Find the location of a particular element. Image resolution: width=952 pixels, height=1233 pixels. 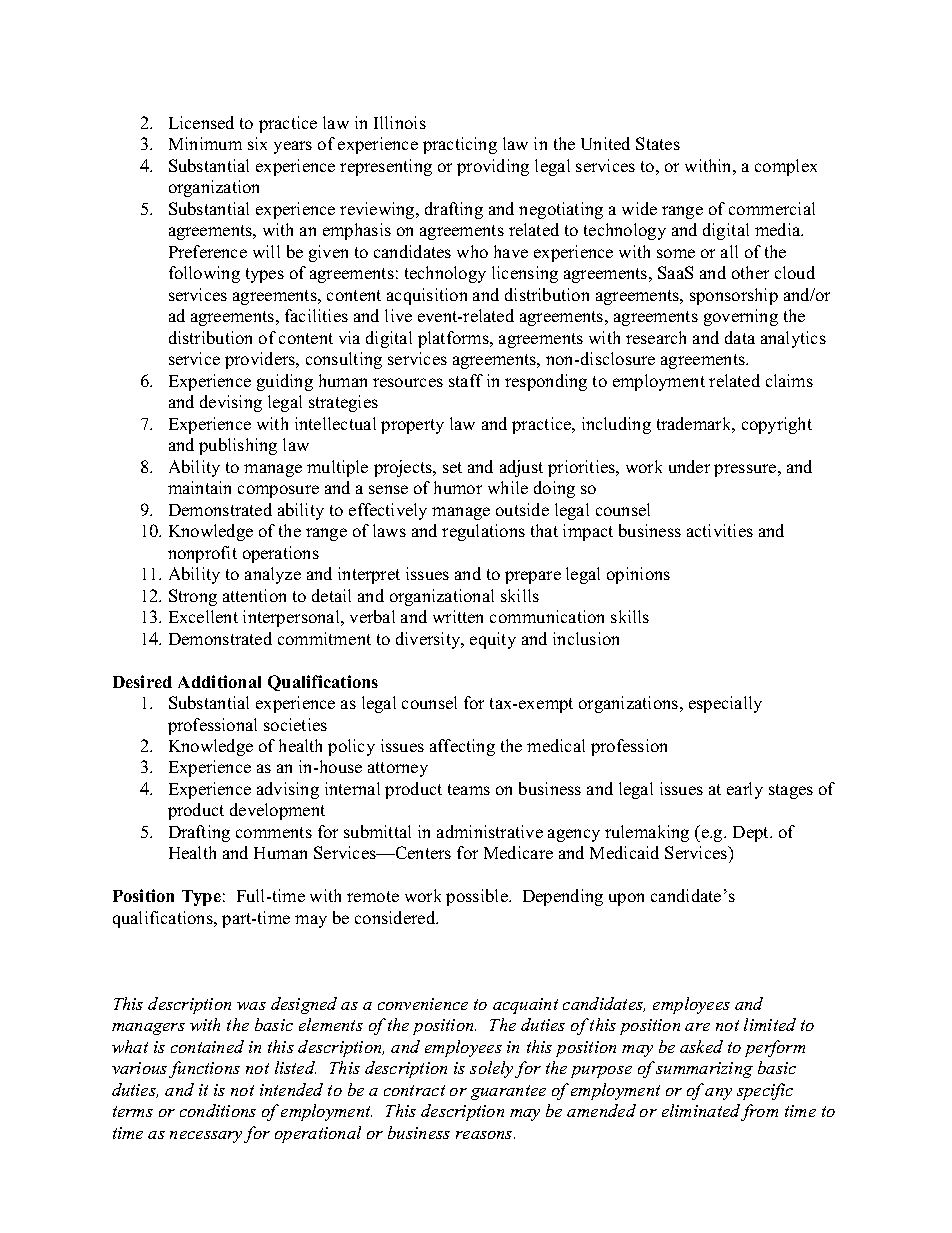

practicing is located at coordinates (460, 145).
